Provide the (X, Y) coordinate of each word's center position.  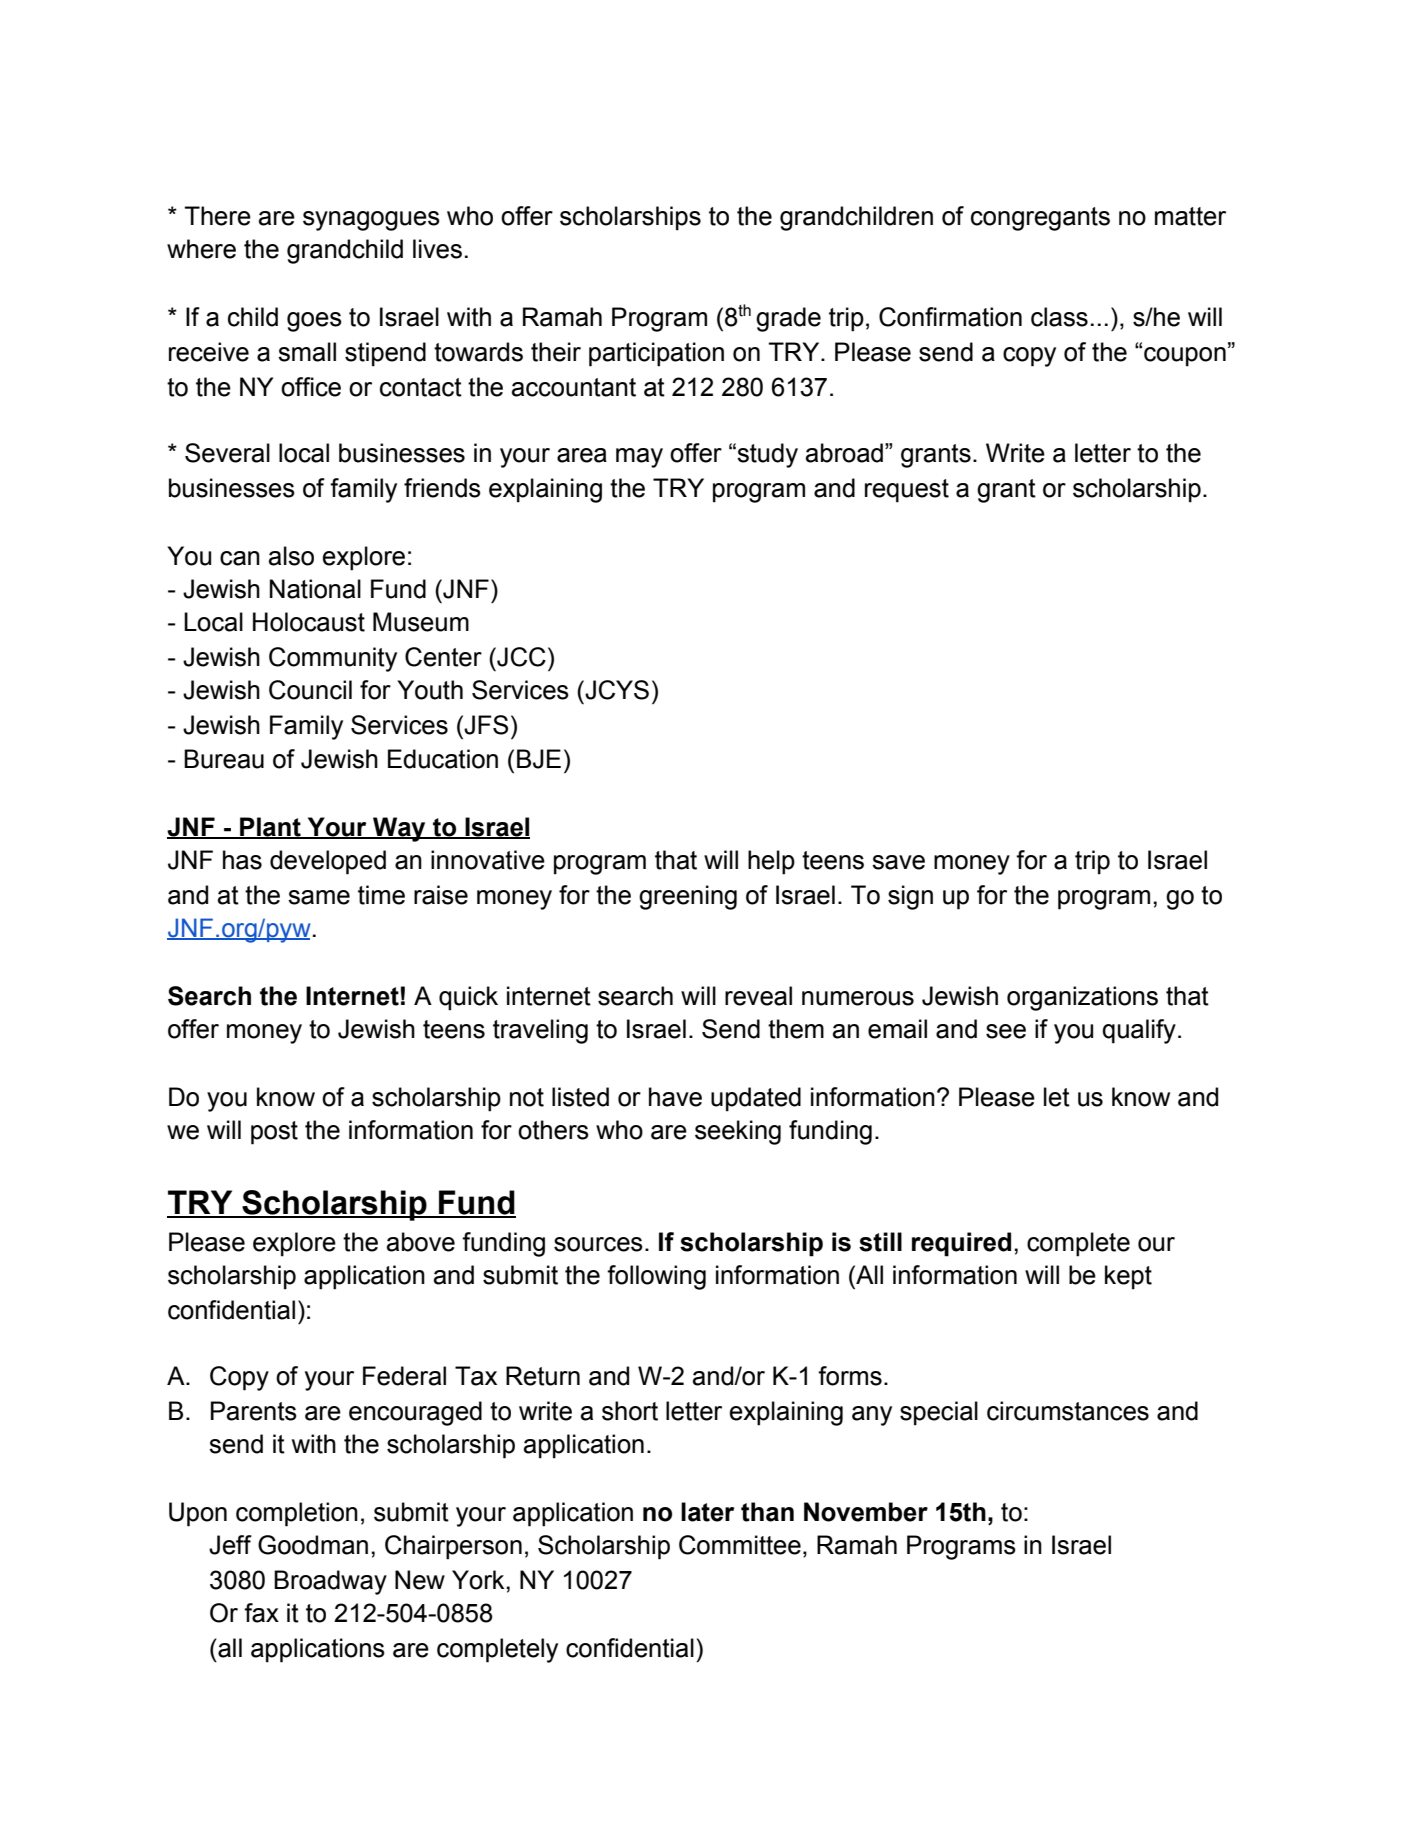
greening (688, 897)
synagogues (371, 221)
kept (1128, 1277)
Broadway (330, 1582)
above (421, 1242)
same (319, 897)
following (656, 1277)
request (907, 491)
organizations (1082, 998)
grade (788, 319)
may (639, 458)
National (315, 589)
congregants (1040, 219)
